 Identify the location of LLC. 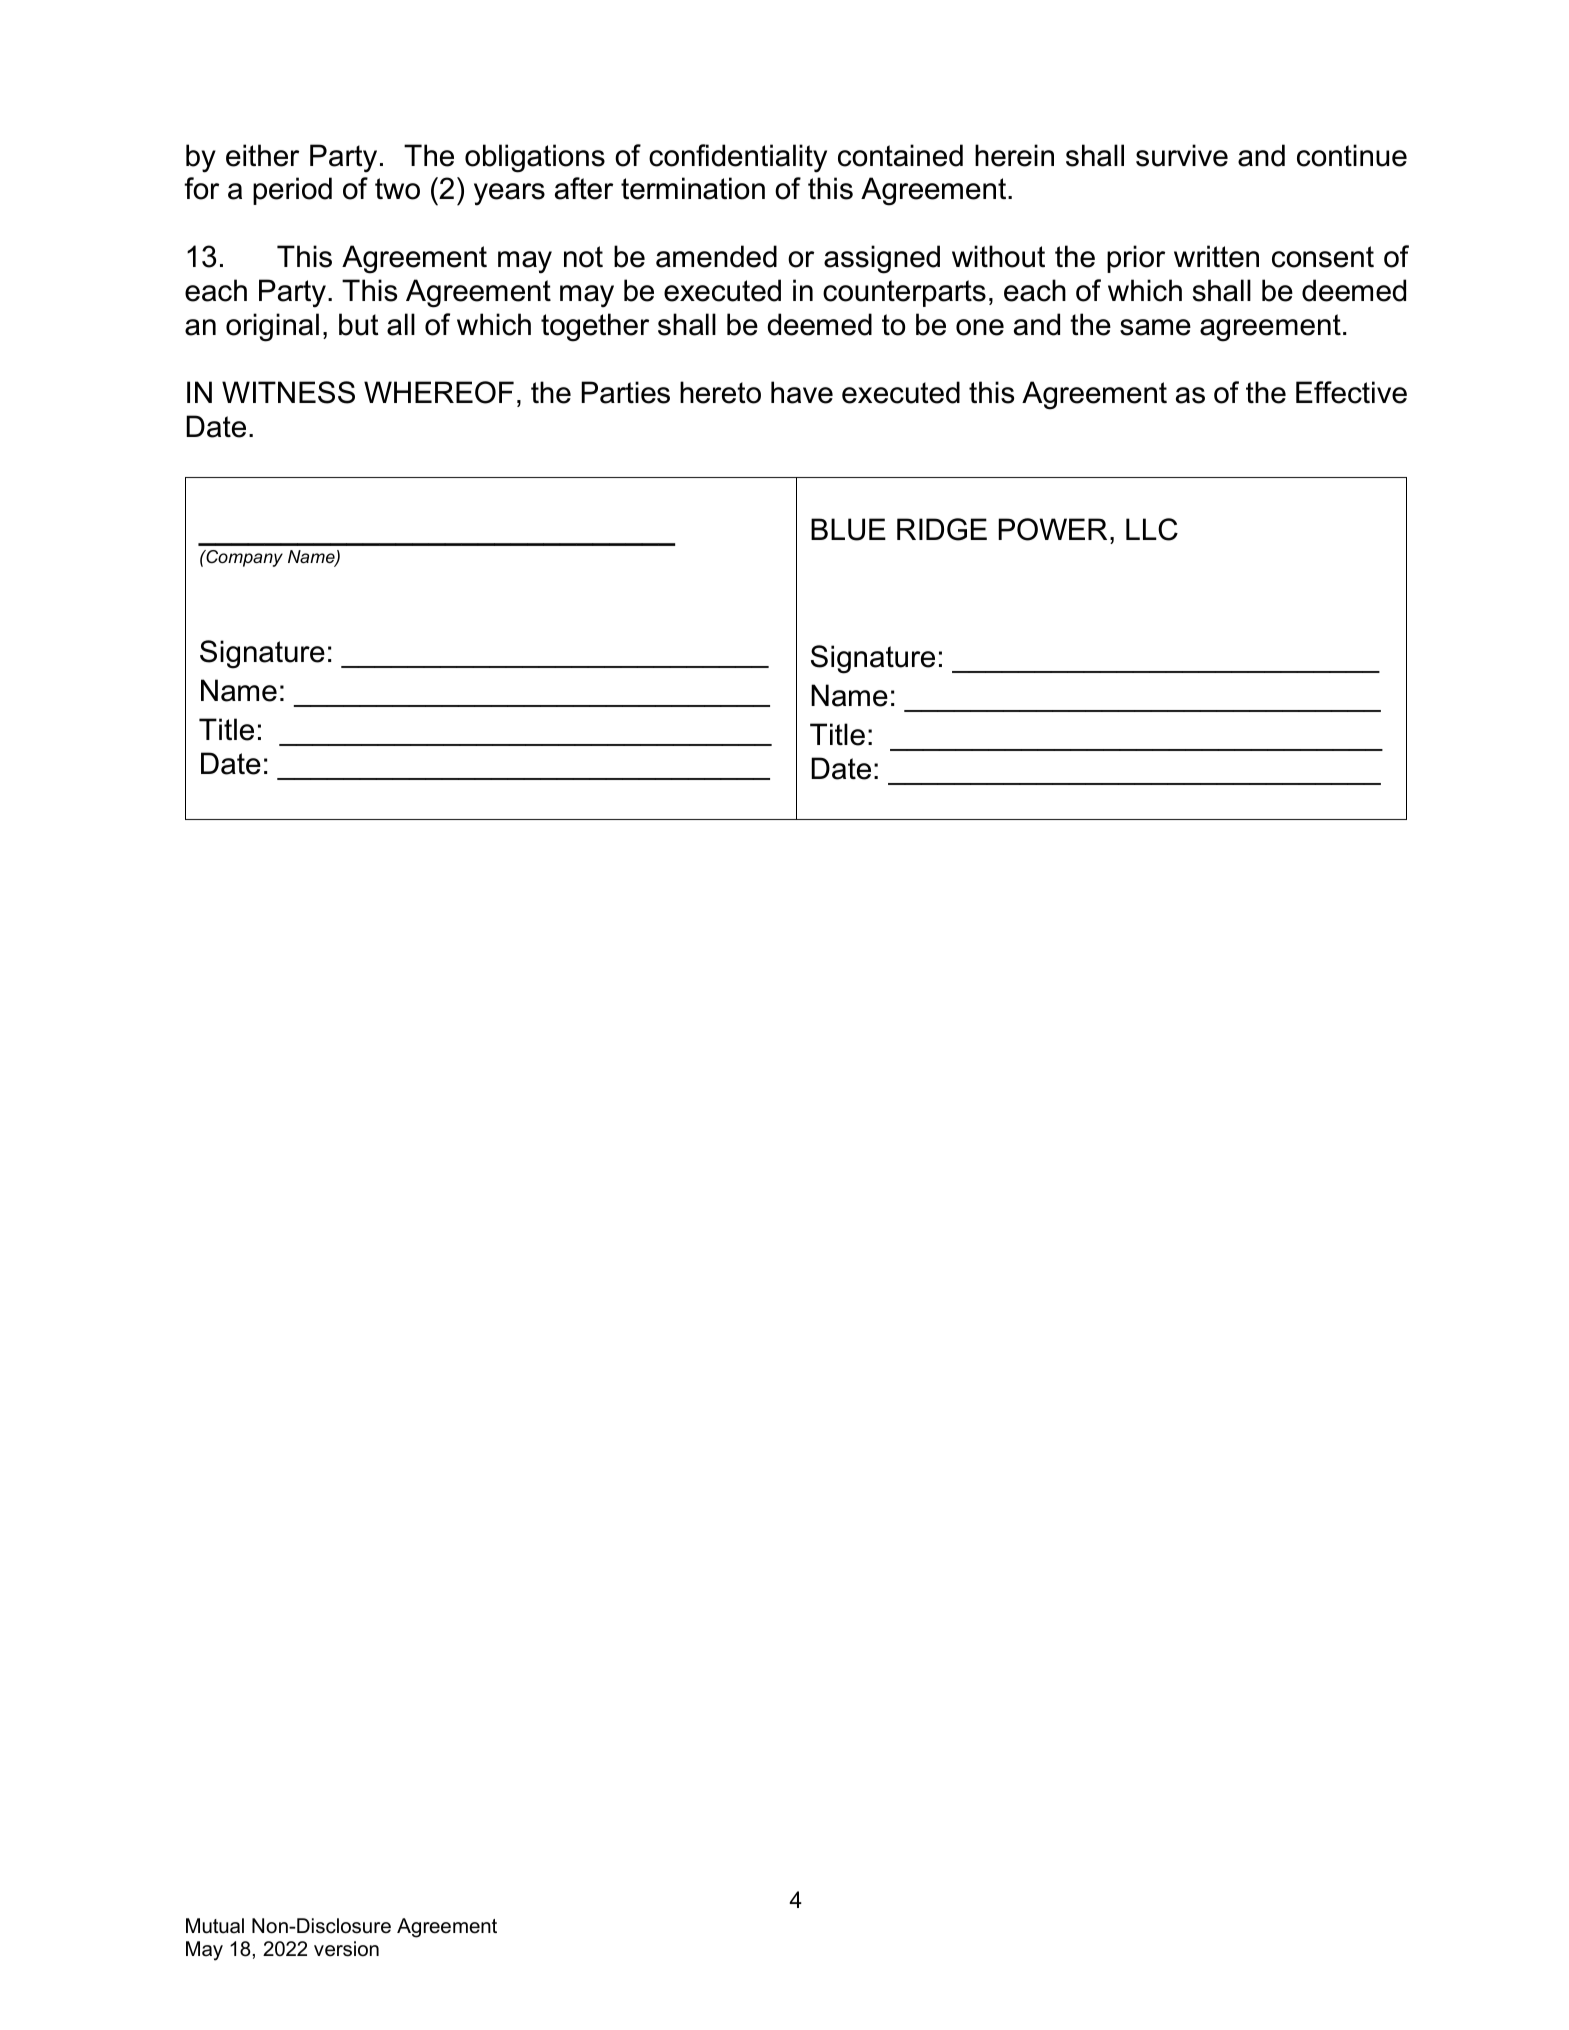
(1152, 529).
